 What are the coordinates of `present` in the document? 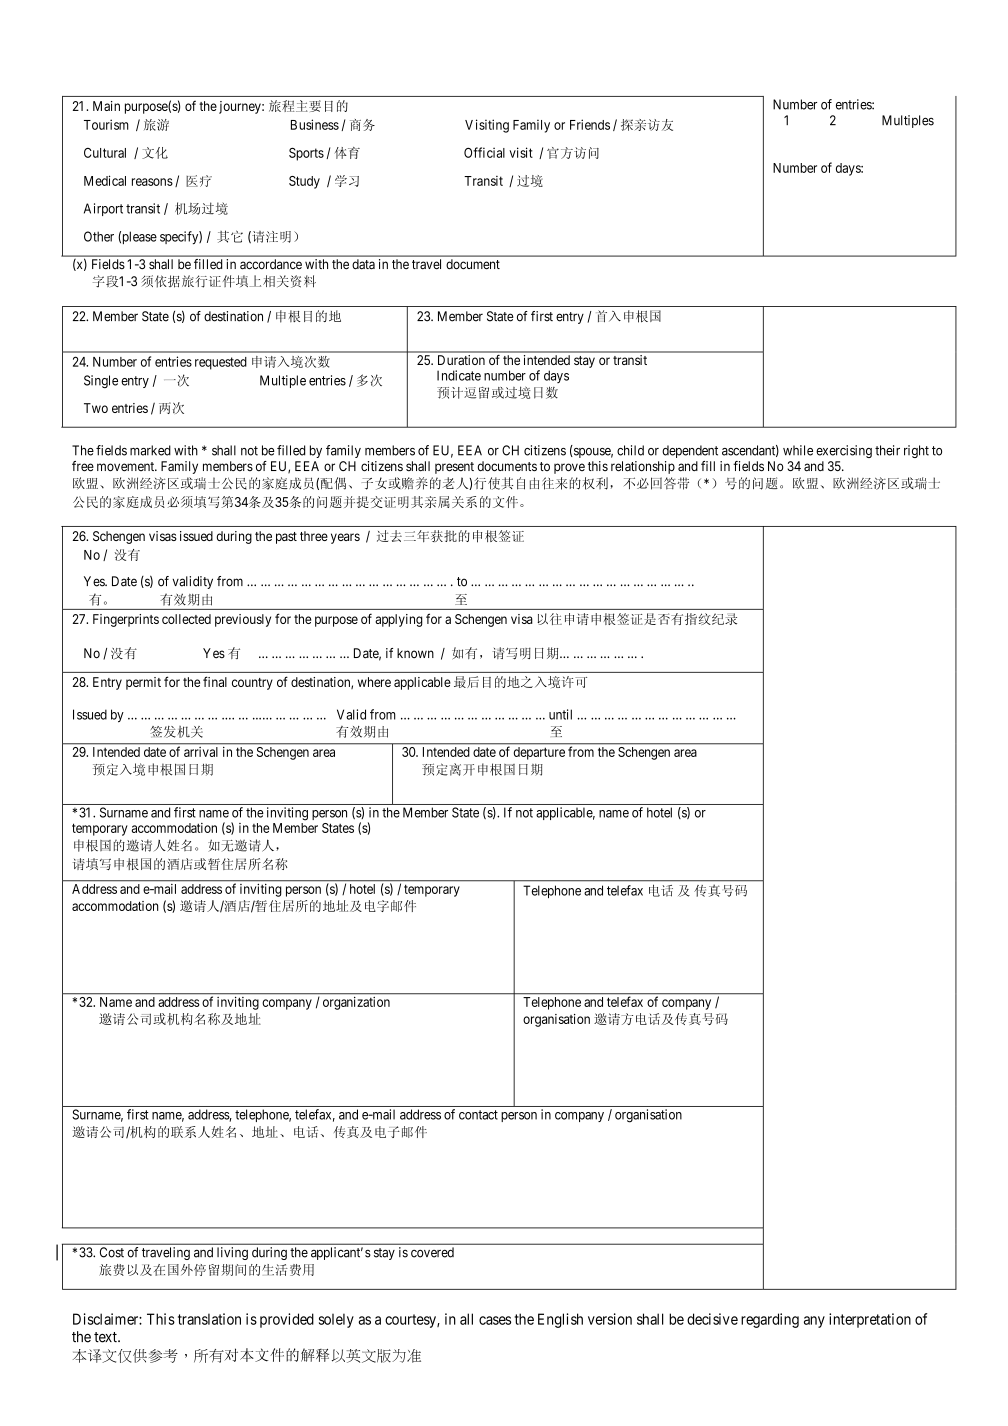 It's located at (454, 468).
